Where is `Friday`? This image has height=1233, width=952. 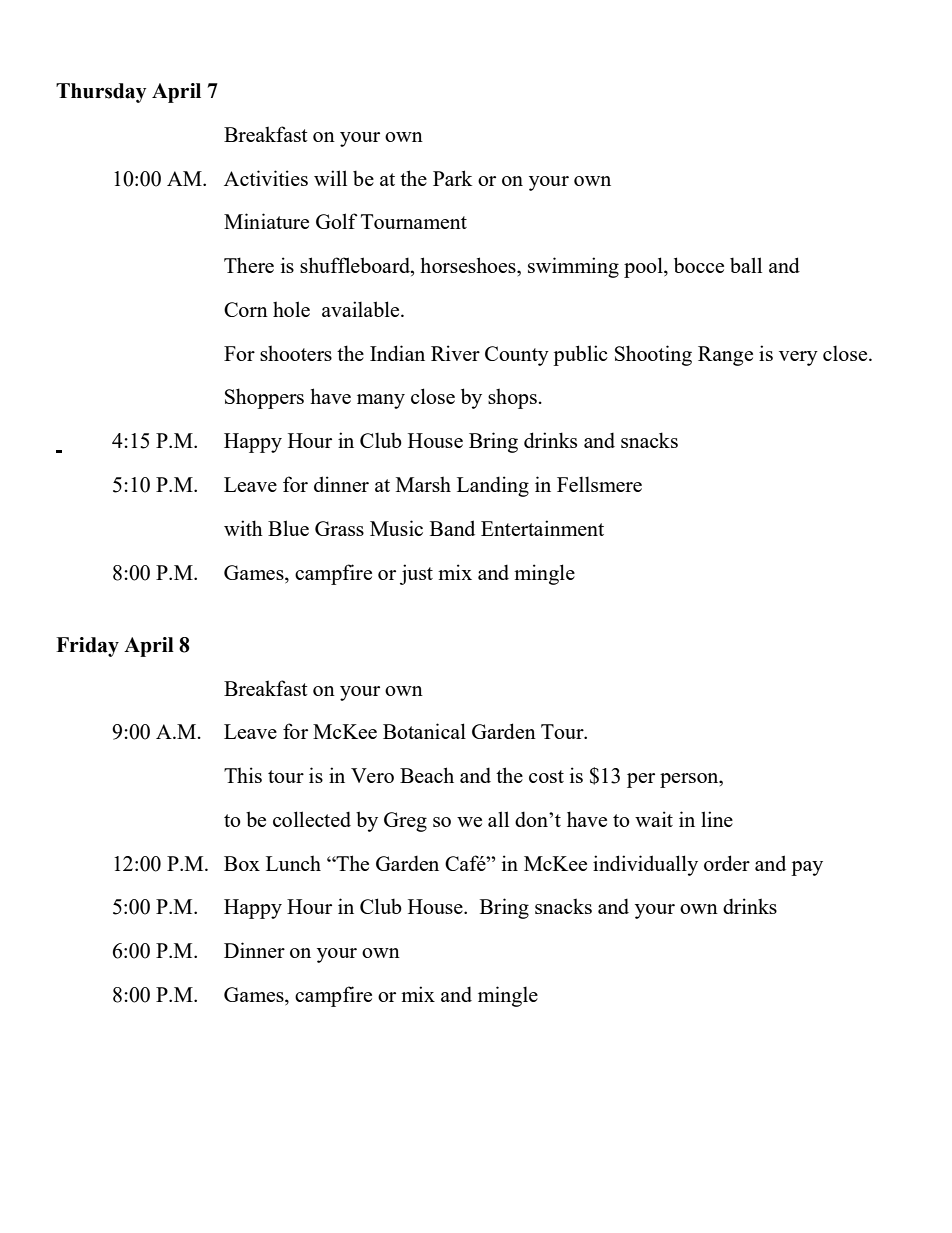
Friday is located at coordinates (87, 647).
